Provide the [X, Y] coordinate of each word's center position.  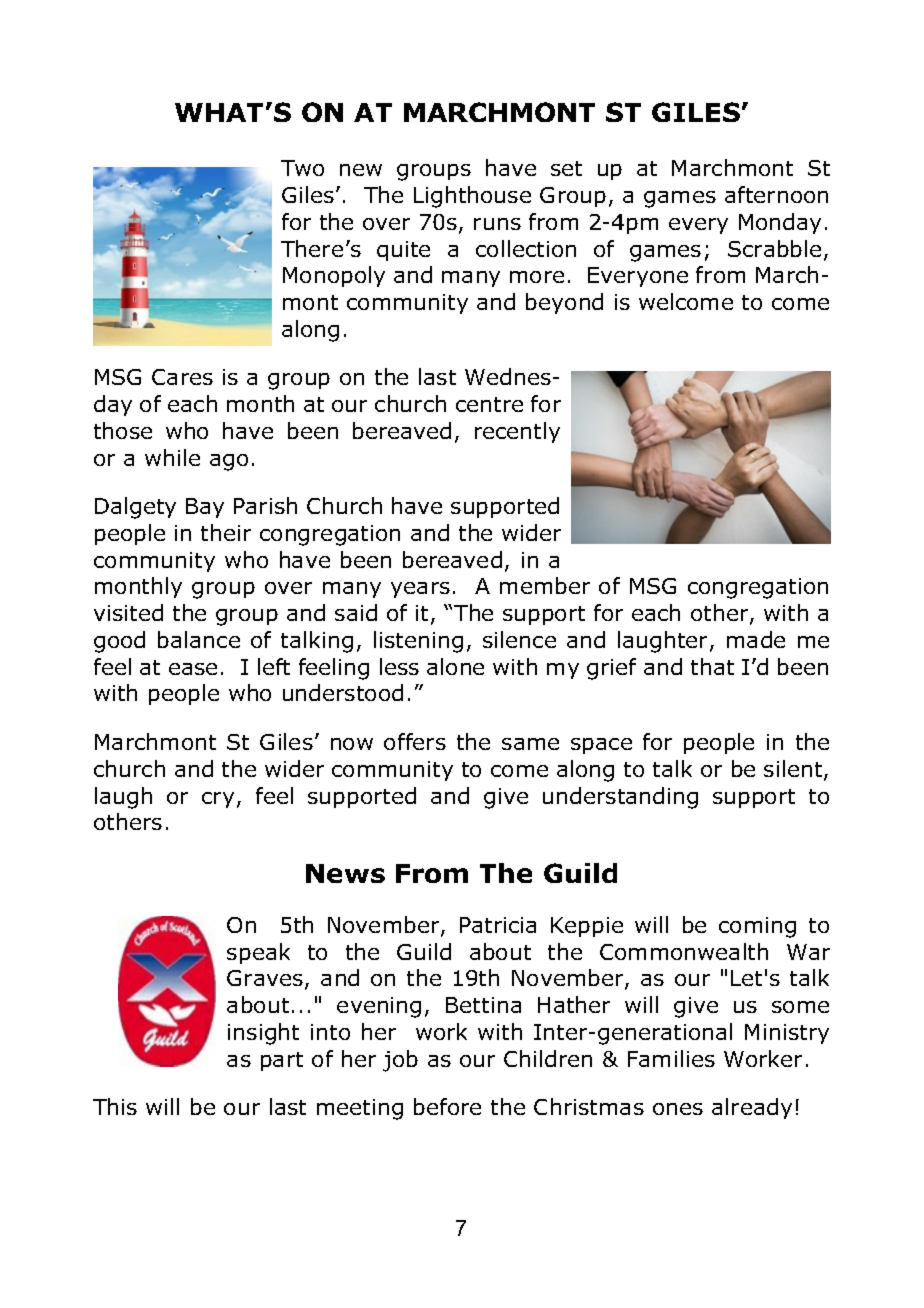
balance [199, 639]
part [282, 1061]
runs [497, 224]
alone [455, 666]
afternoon [776, 194]
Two [302, 168]
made [756, 639]
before [447, 1106]
